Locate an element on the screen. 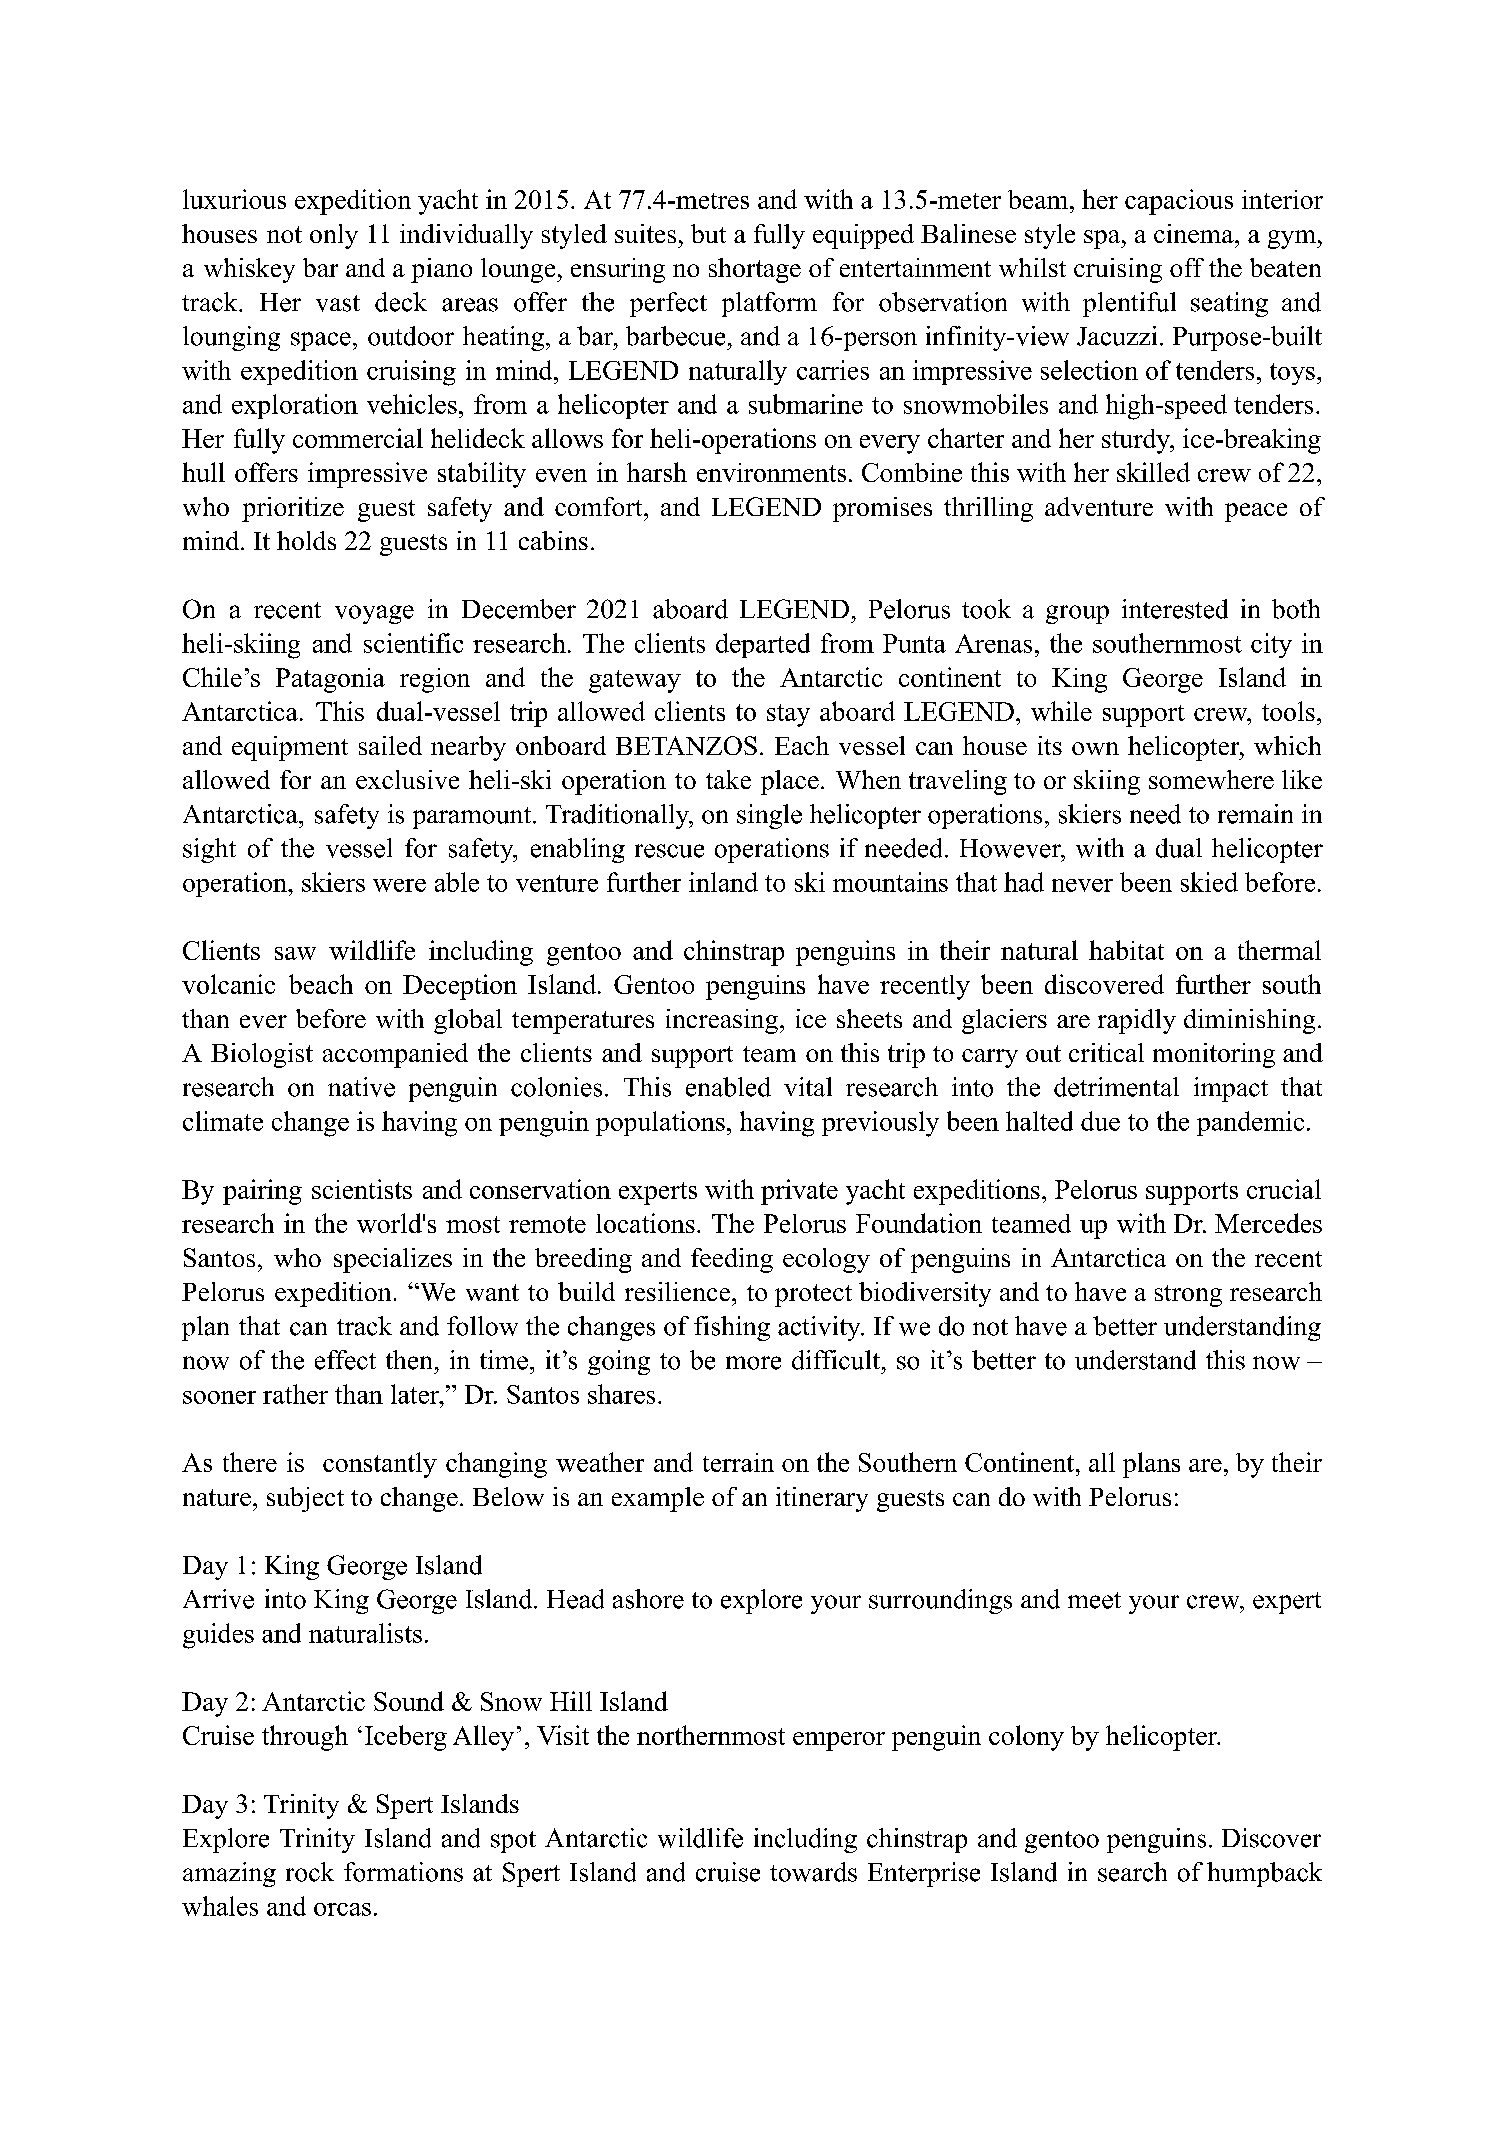  somewhere is located at coordinates (1211, 779).
